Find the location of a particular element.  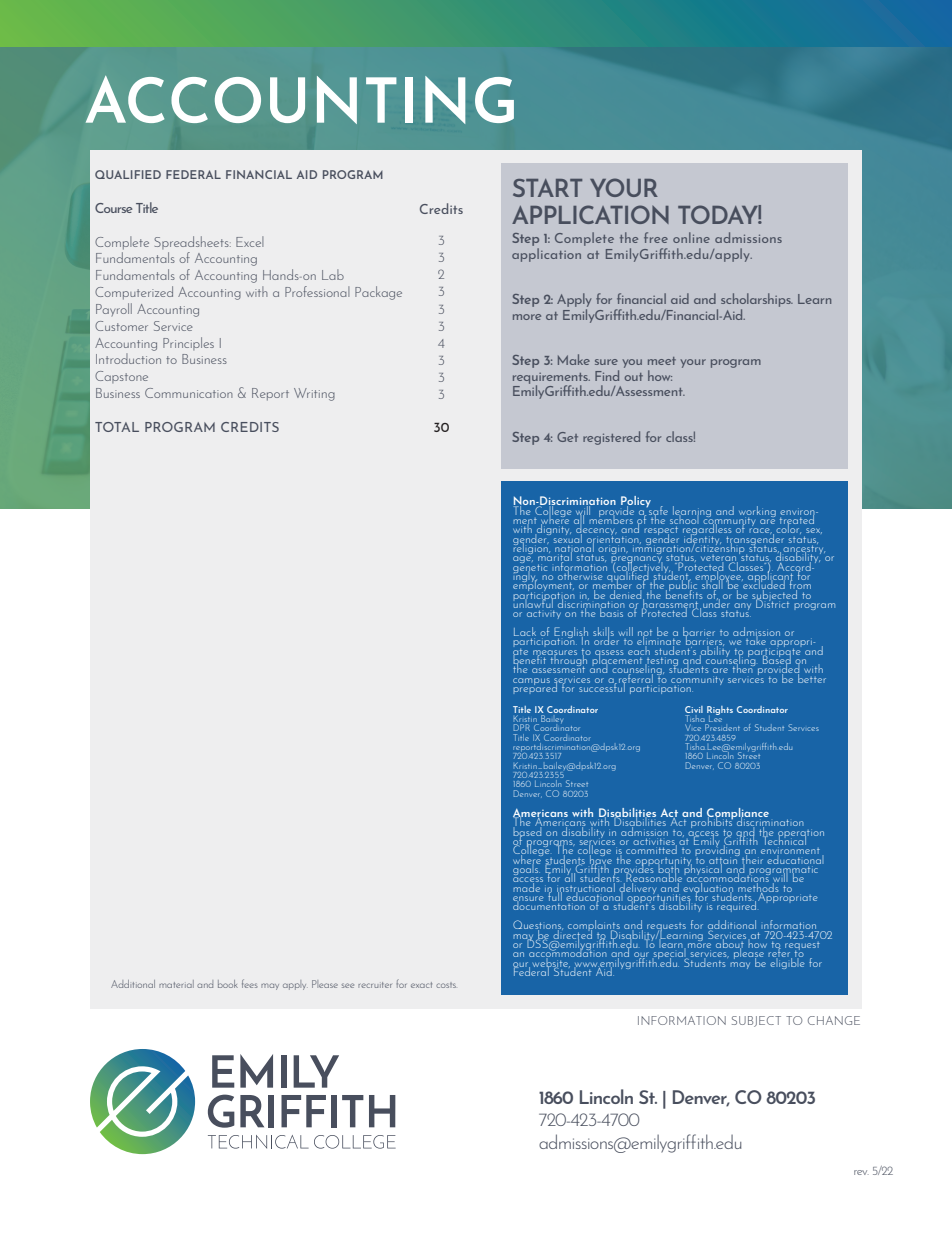

excluded is located at coordinates (763, 585).
